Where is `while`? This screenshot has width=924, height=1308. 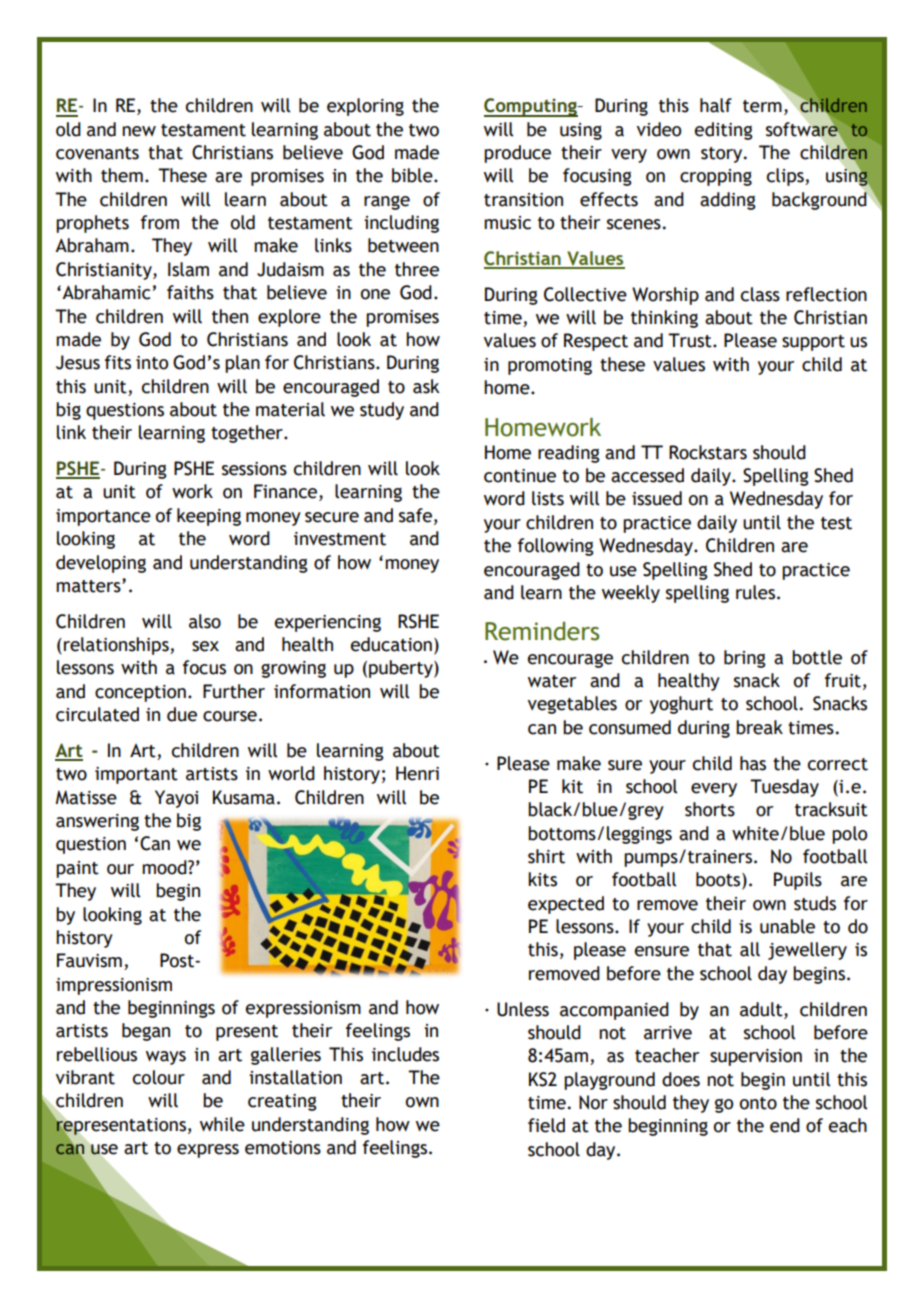
while is located at coordinates (222, 1124).
